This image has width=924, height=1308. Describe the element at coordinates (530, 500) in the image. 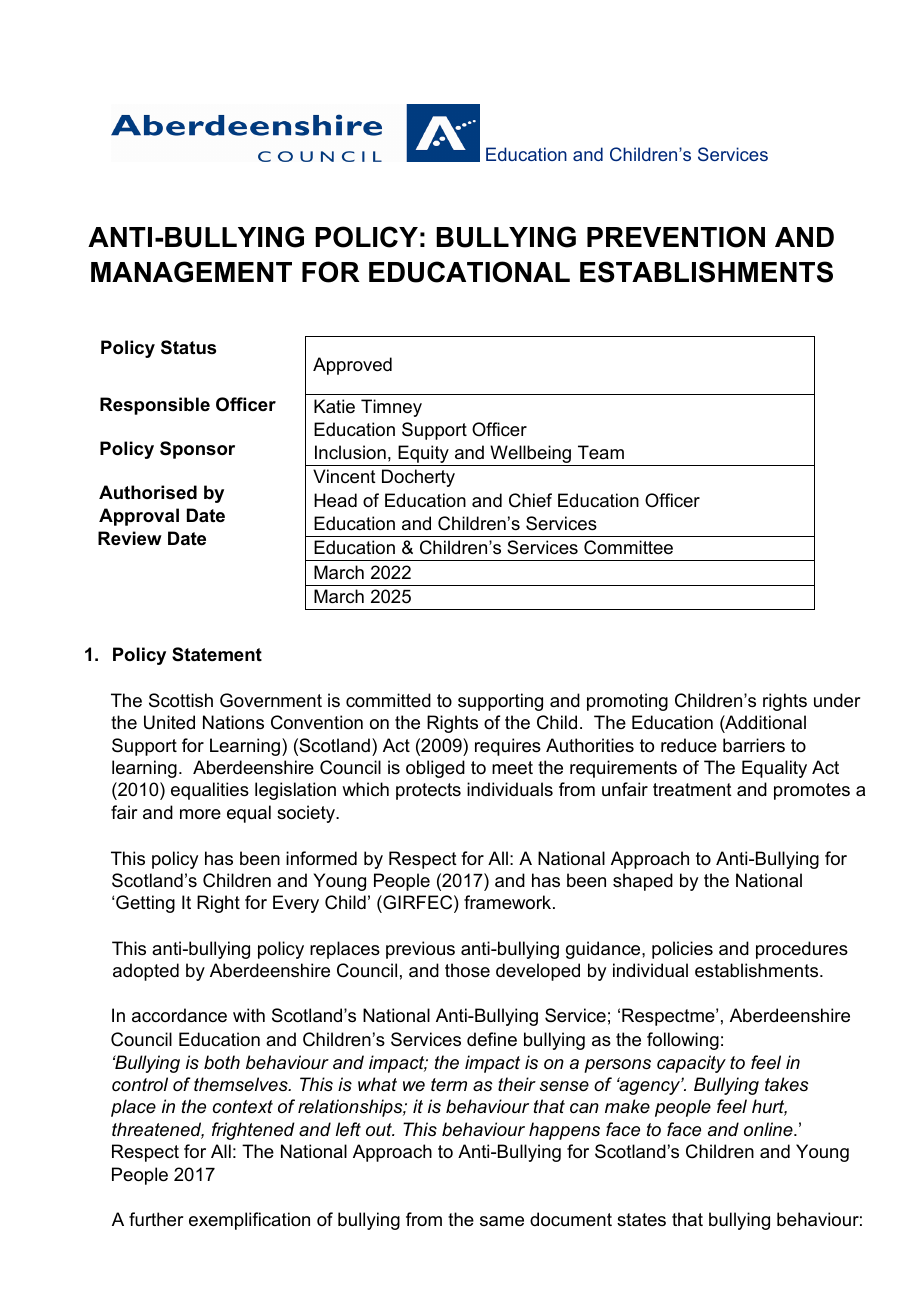

I see `Chief` at that location.
